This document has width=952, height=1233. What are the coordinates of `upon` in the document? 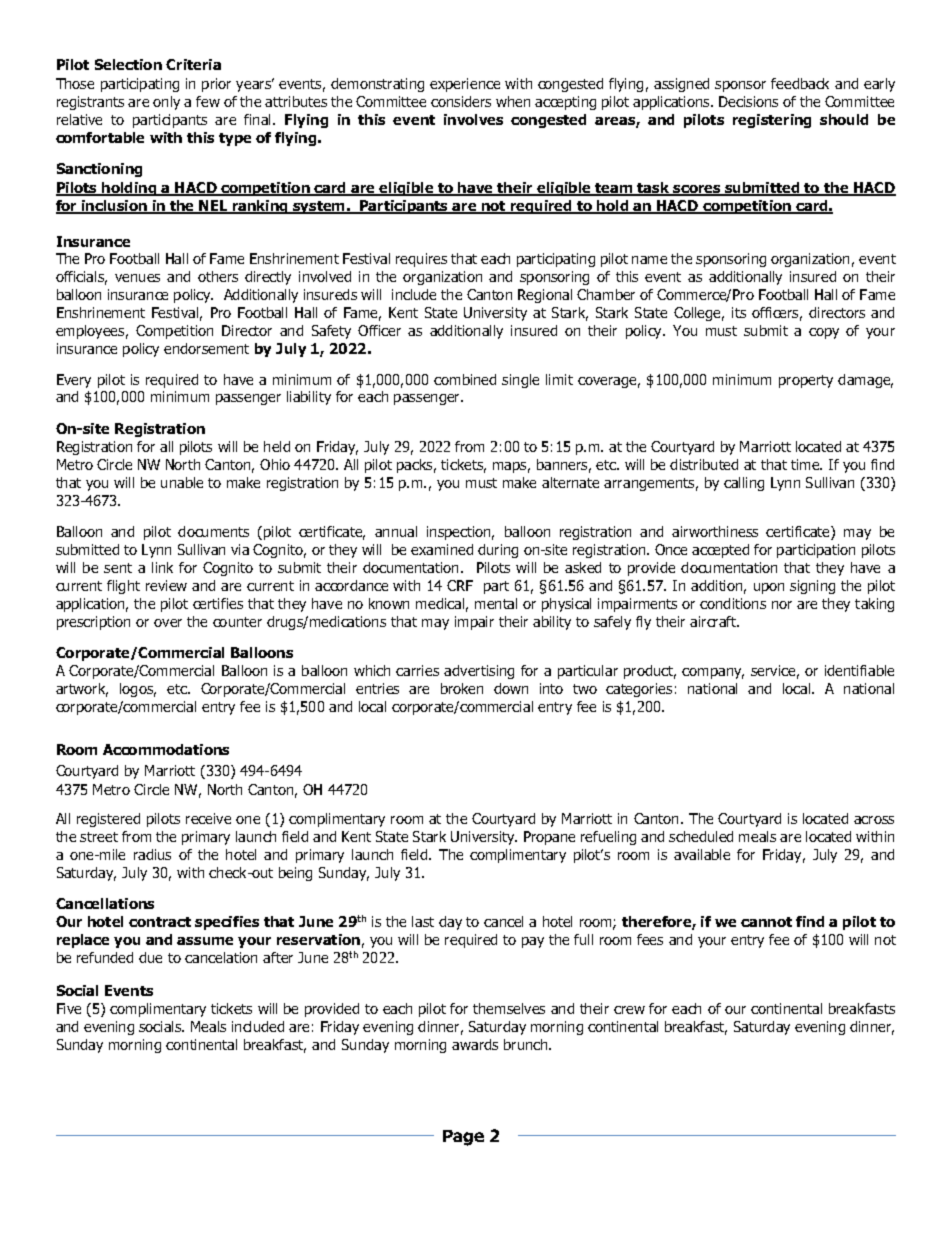 It's located at (769, 588).
